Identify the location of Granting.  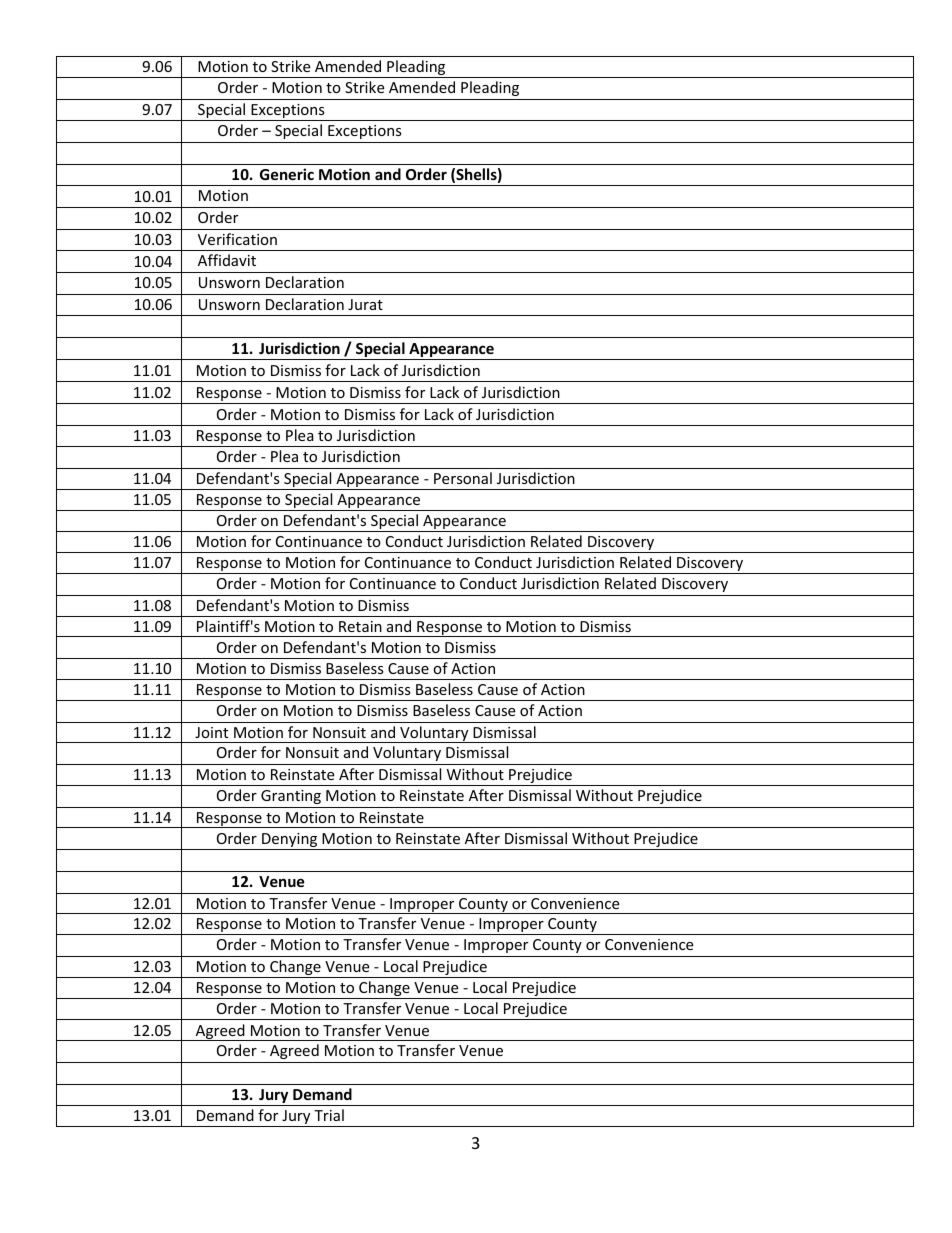
(291, 797).
